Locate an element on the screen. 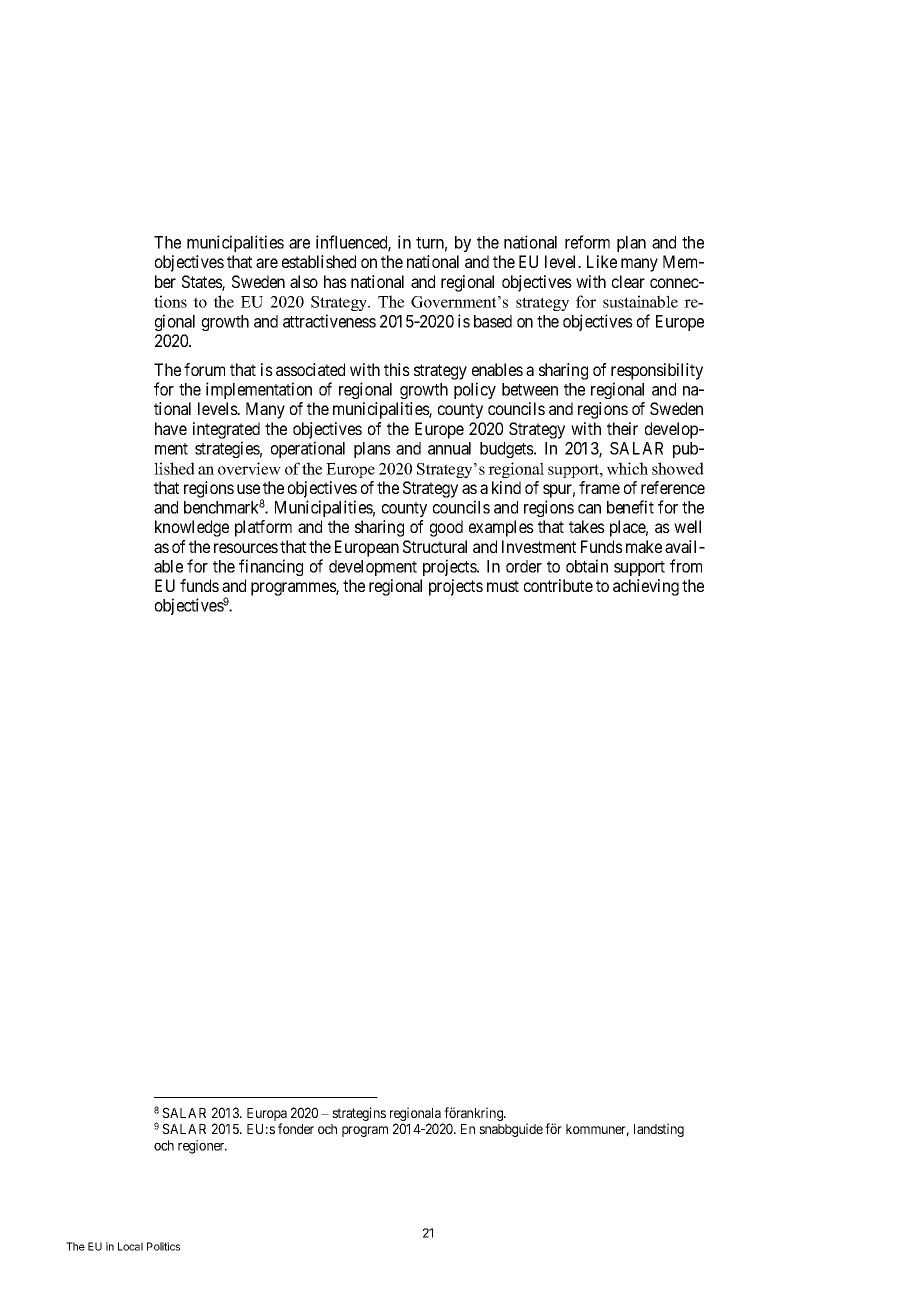 Image resolution: width=924 pixels, height=1308 pixels. clear is located at coordinates (628, 281).
